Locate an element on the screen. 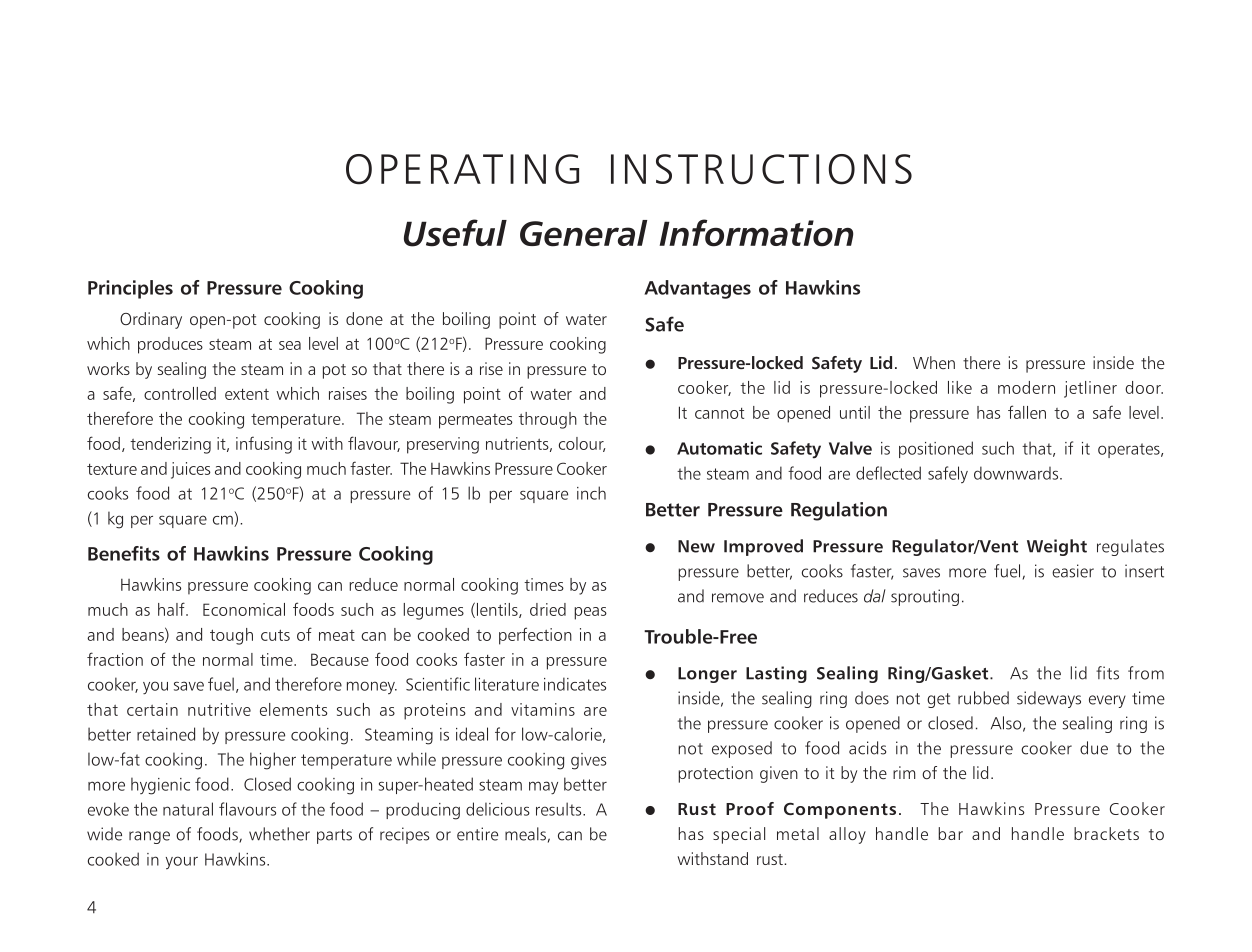 This screenshot has height=952, width=1252. whether is located at coordinates (279, 834).
